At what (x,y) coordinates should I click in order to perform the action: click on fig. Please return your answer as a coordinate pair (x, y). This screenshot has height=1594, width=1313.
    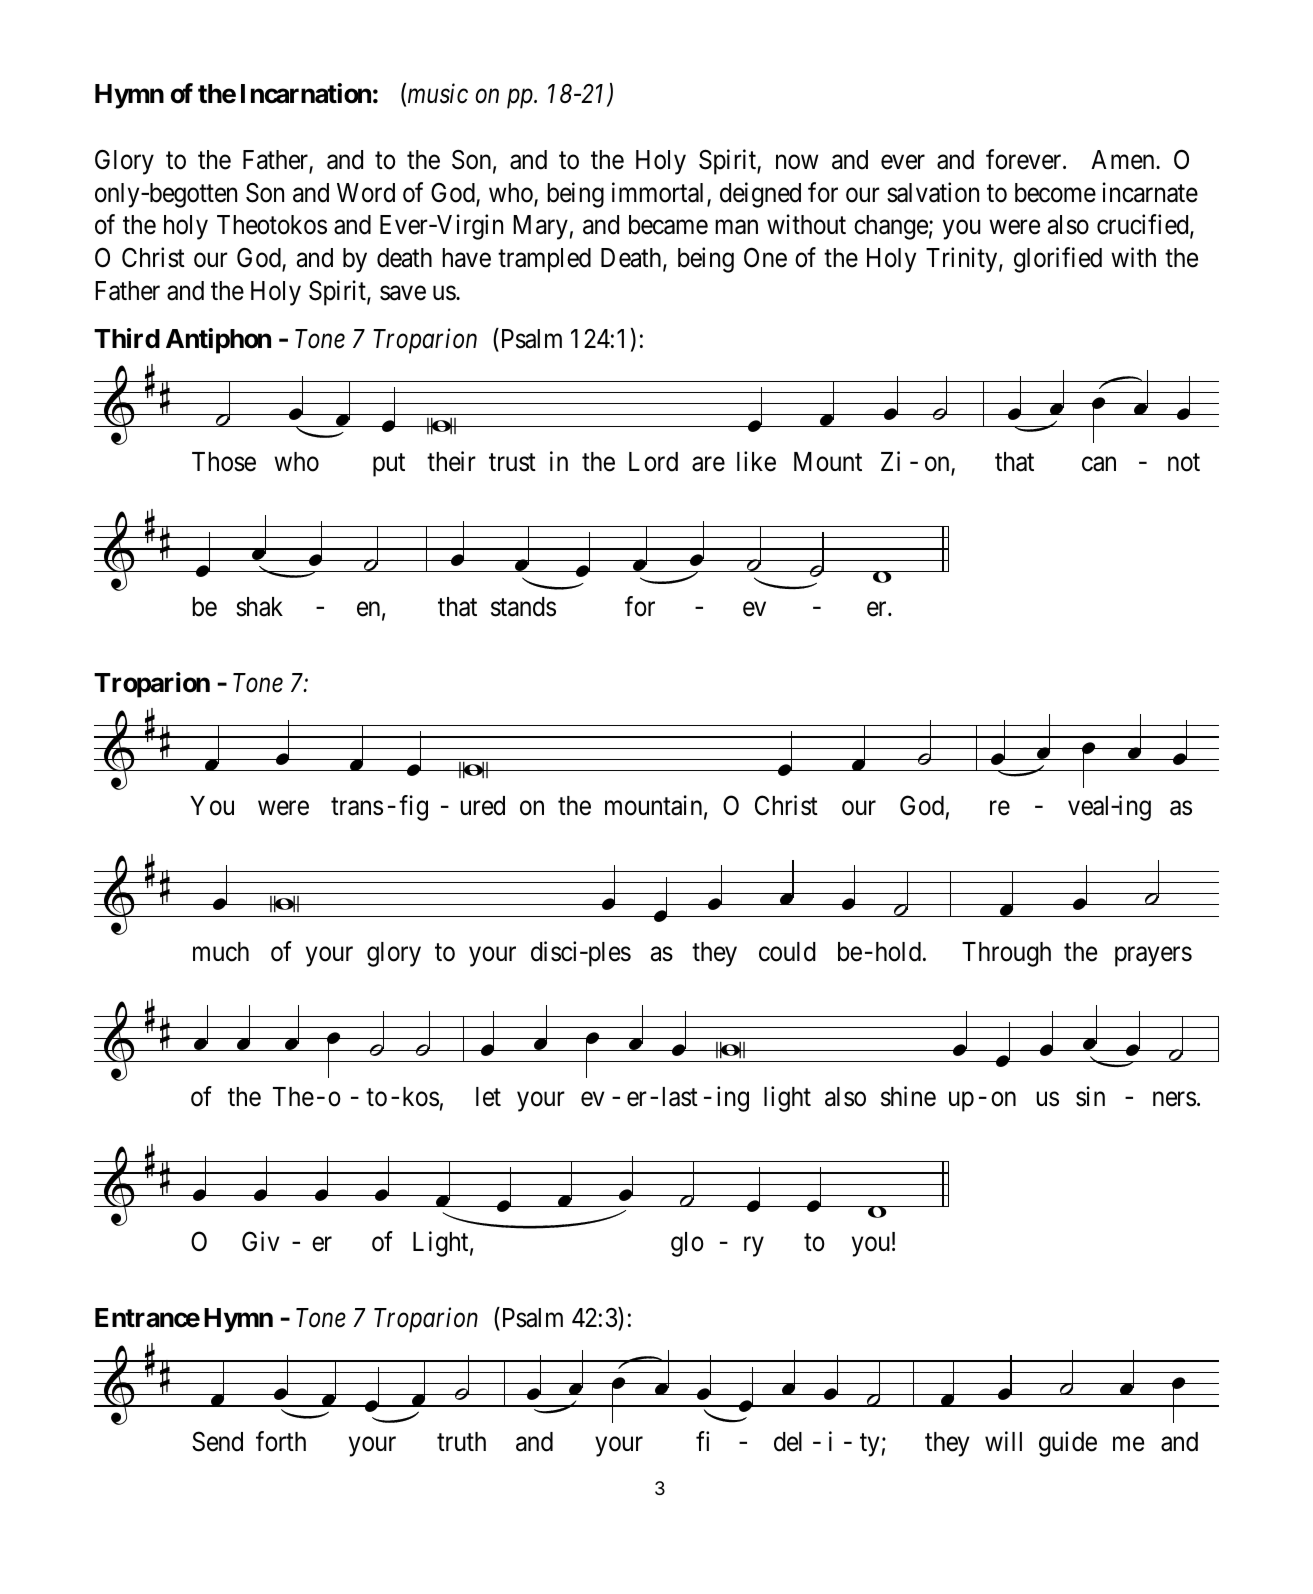
    Looking at the image, I should click on (413, 808).
